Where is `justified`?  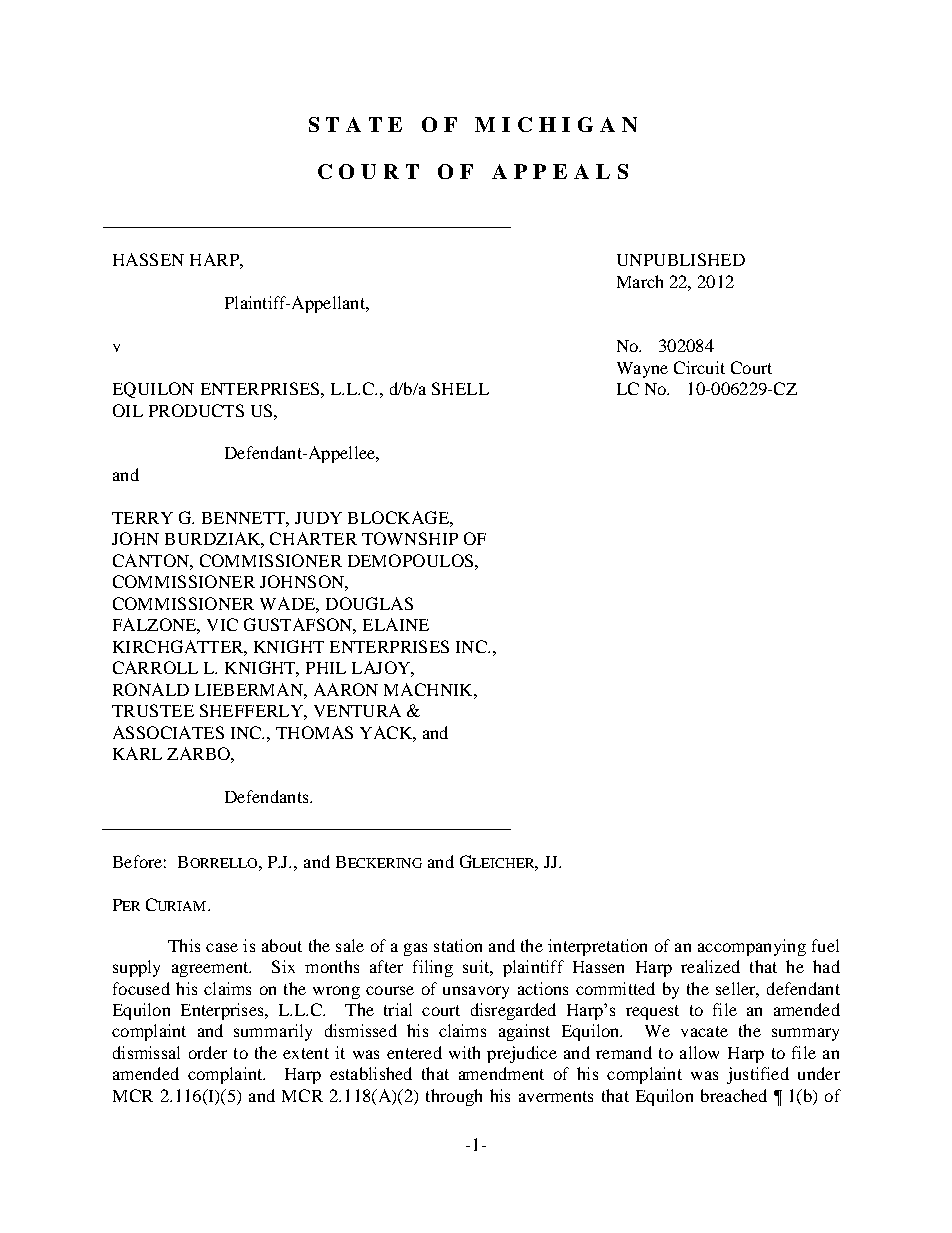
justified is located at coordinates (758, 1075).
